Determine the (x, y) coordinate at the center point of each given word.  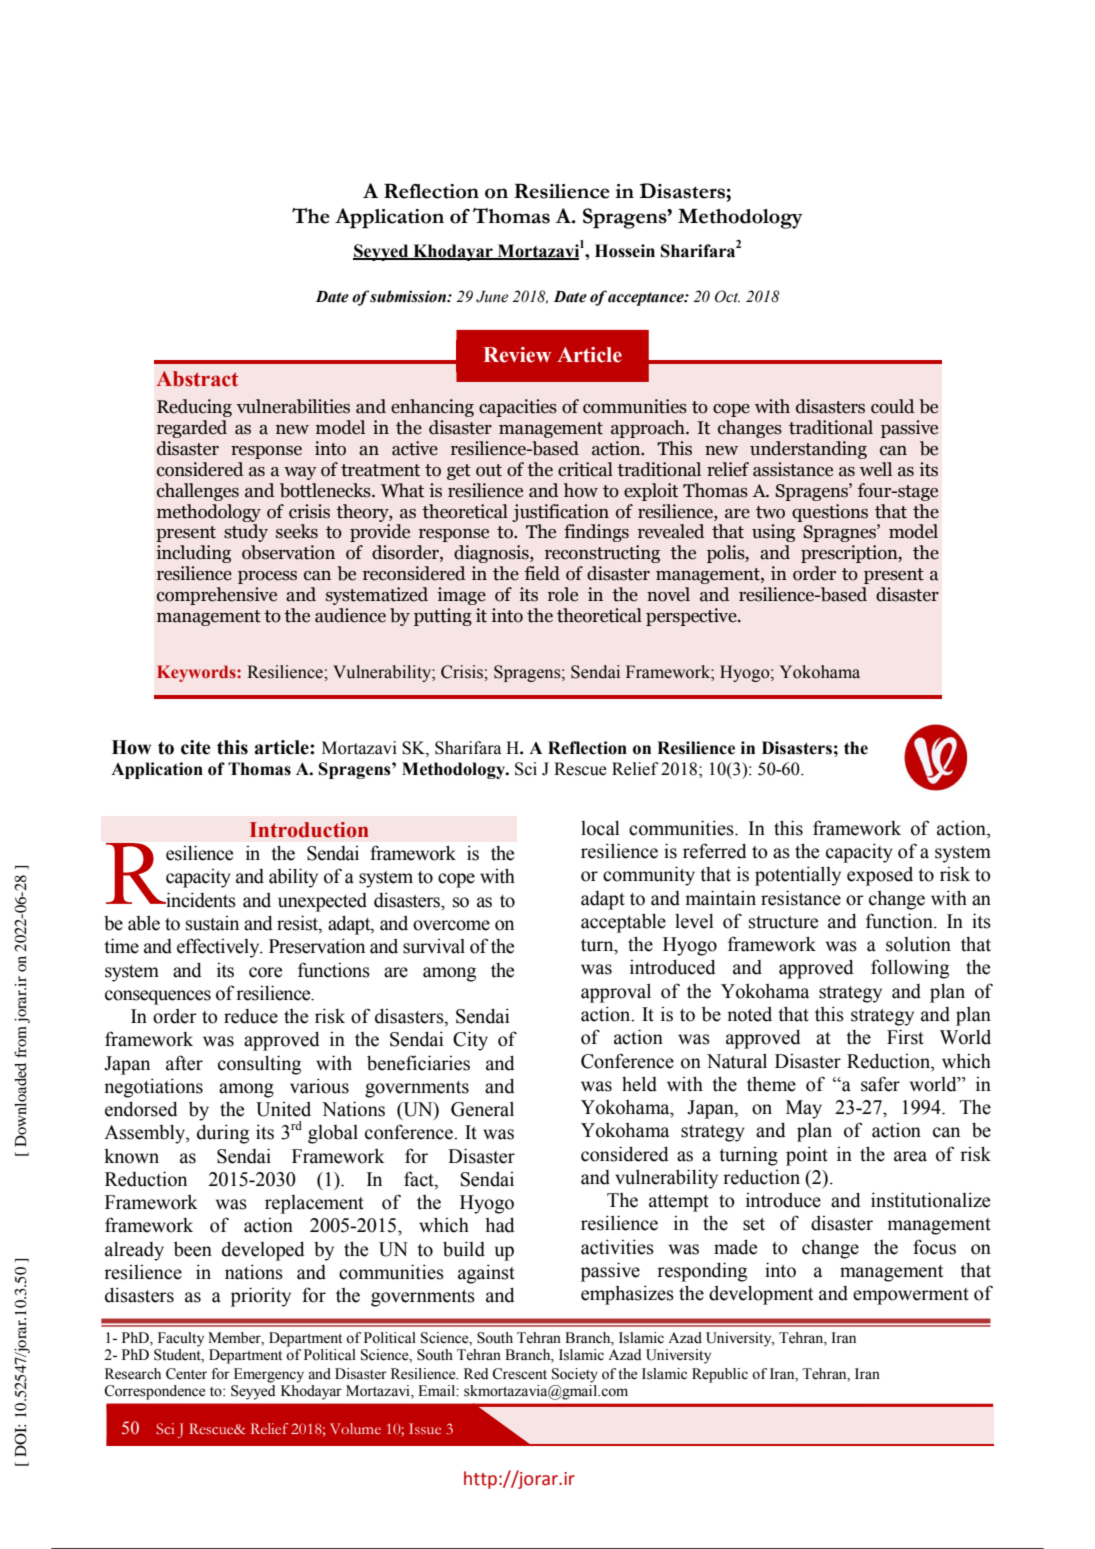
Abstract (197, 379)
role (563, 594)
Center (186, 1374)
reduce (251, 1016)
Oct (727, 296)
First (905, 1037)
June (492, 297)
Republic (720, 1375)
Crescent (519, 1374)
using (773, 533)
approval (616, 993)
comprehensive (217, 596)
